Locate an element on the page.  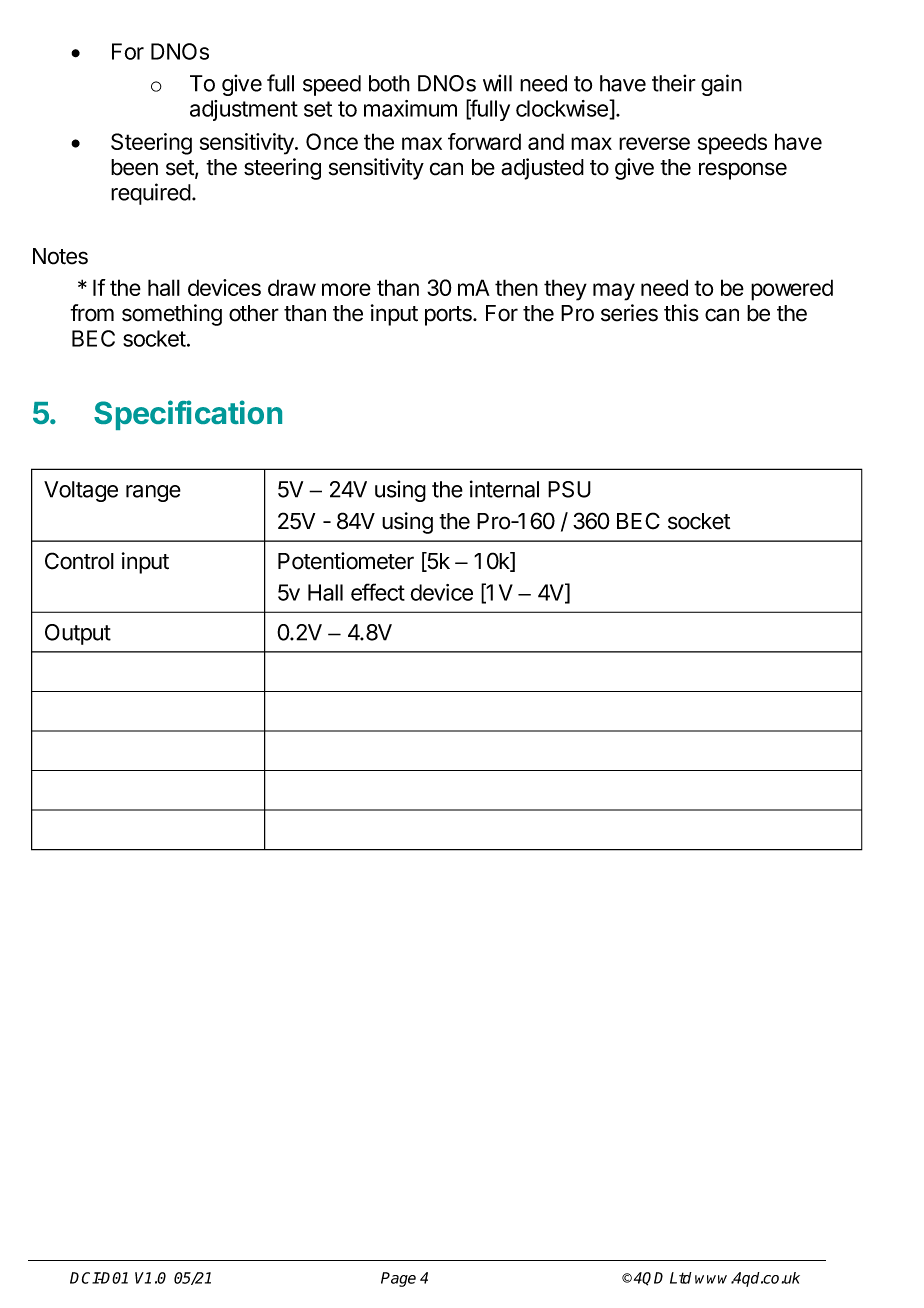
Output is located at coordinates (78, 634).
